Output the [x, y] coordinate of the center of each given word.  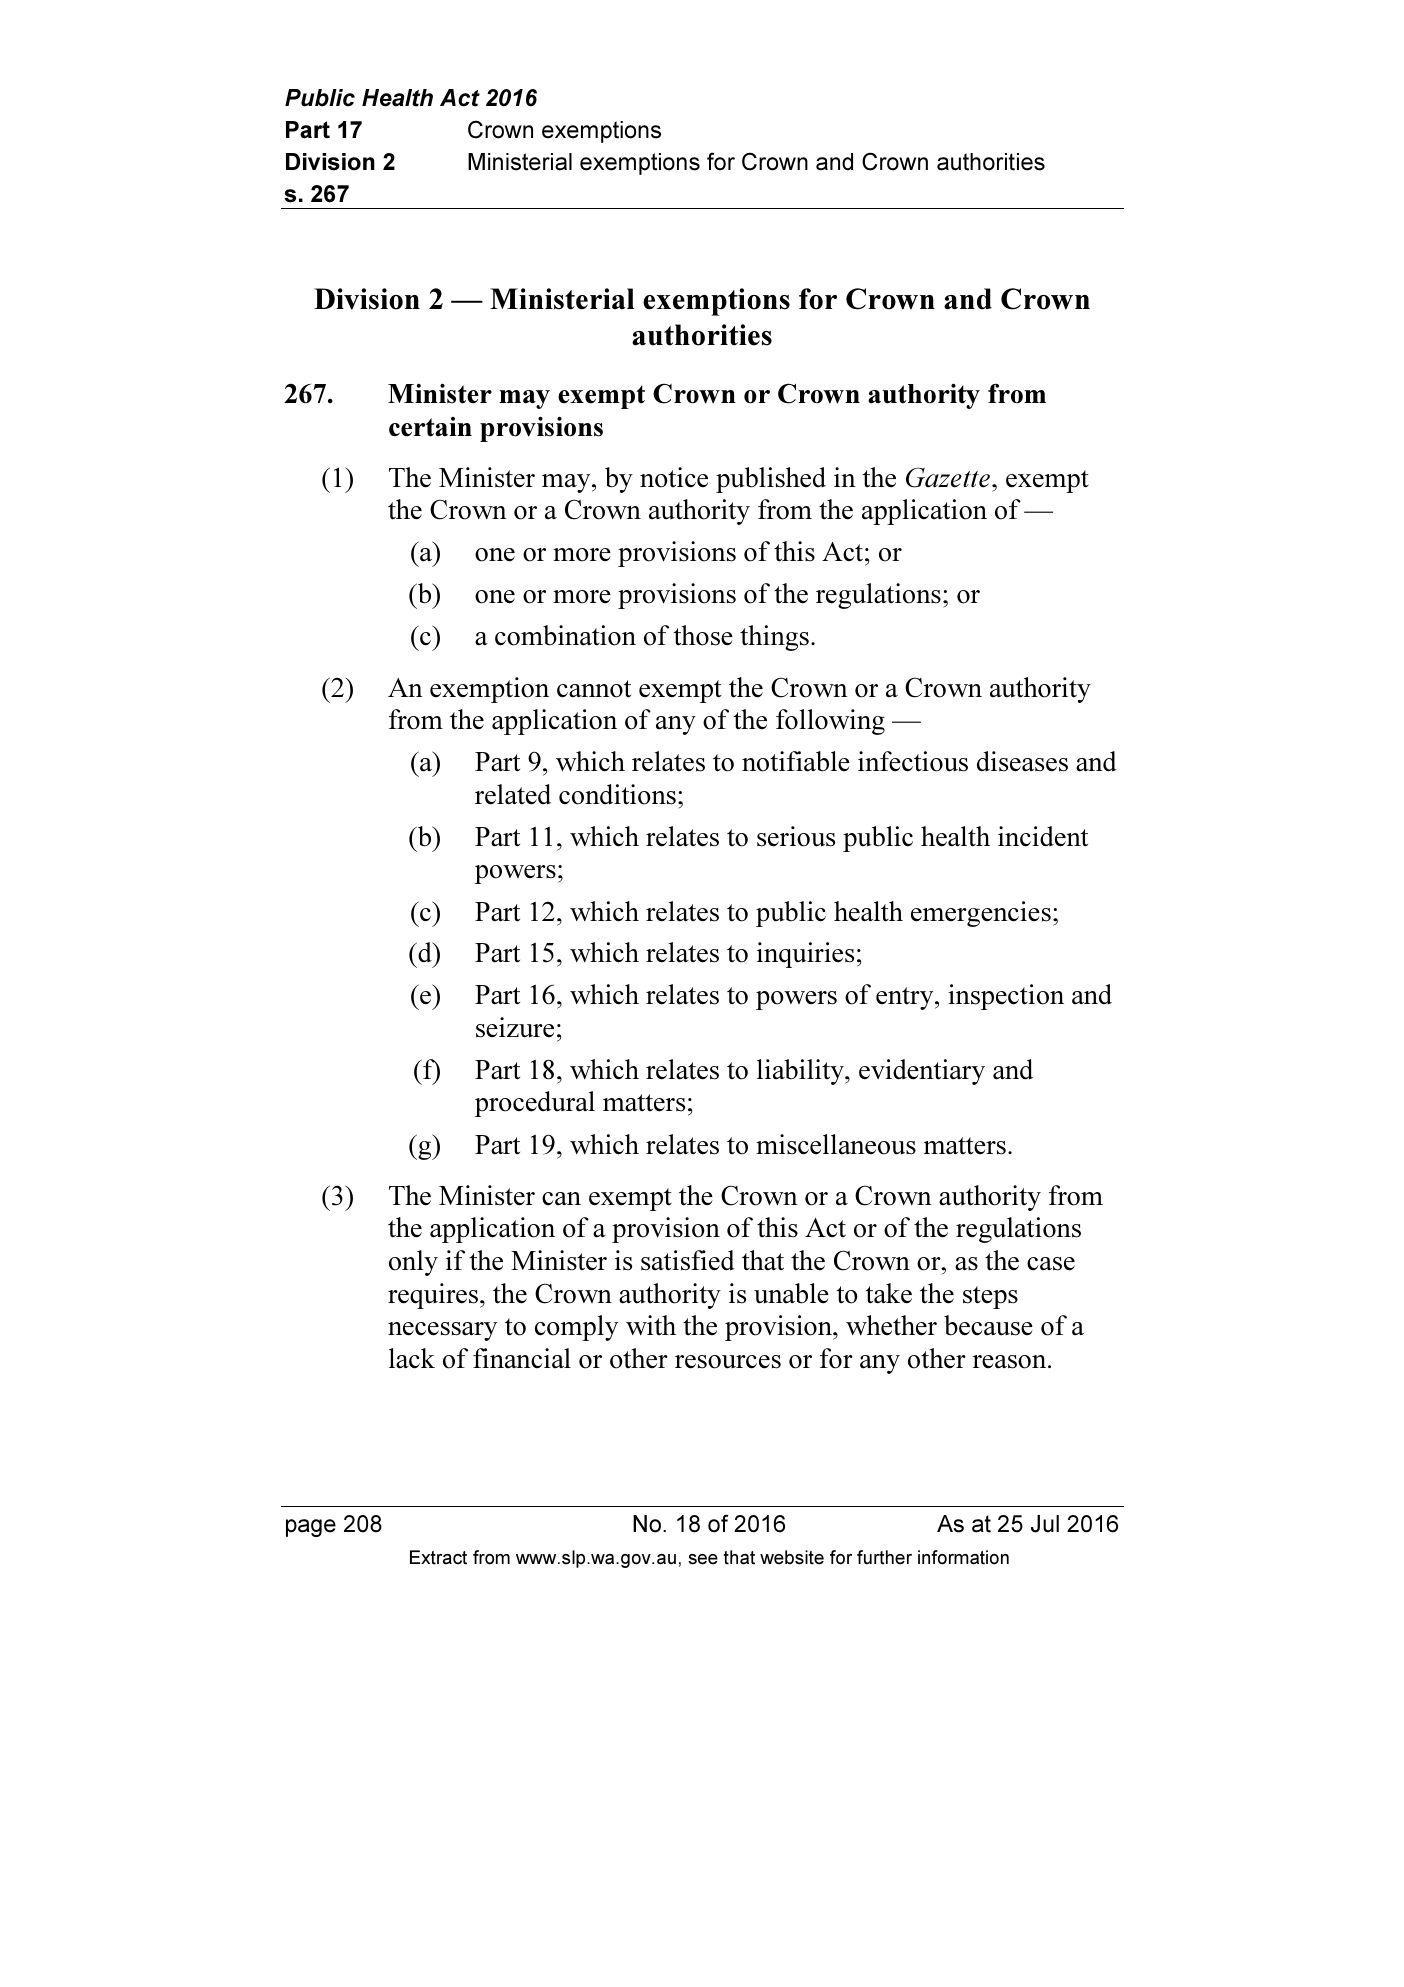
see [703, 1559]
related [513, 794]
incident [1043, 836]
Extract [438, 1557]
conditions [617, 794]
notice [674, 477]
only [413, 1263]
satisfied [687, 1260]
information [963, 1557]
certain [430, 427]
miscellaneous [836, 1144]
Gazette [948, 477]
